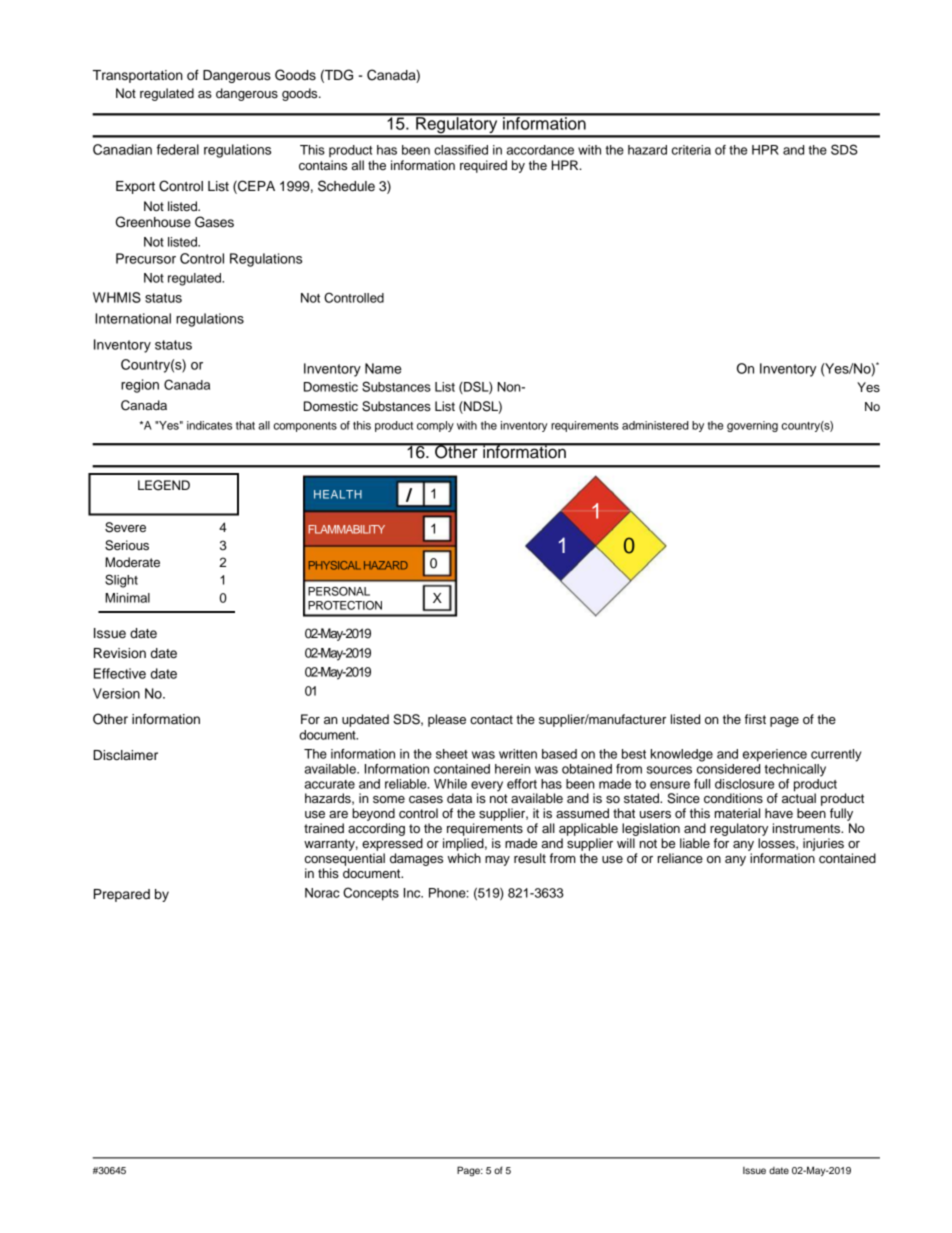  What do you see at coordinates (383, 368) in the document?
I see `Name` at bounding box center [383, 368].
